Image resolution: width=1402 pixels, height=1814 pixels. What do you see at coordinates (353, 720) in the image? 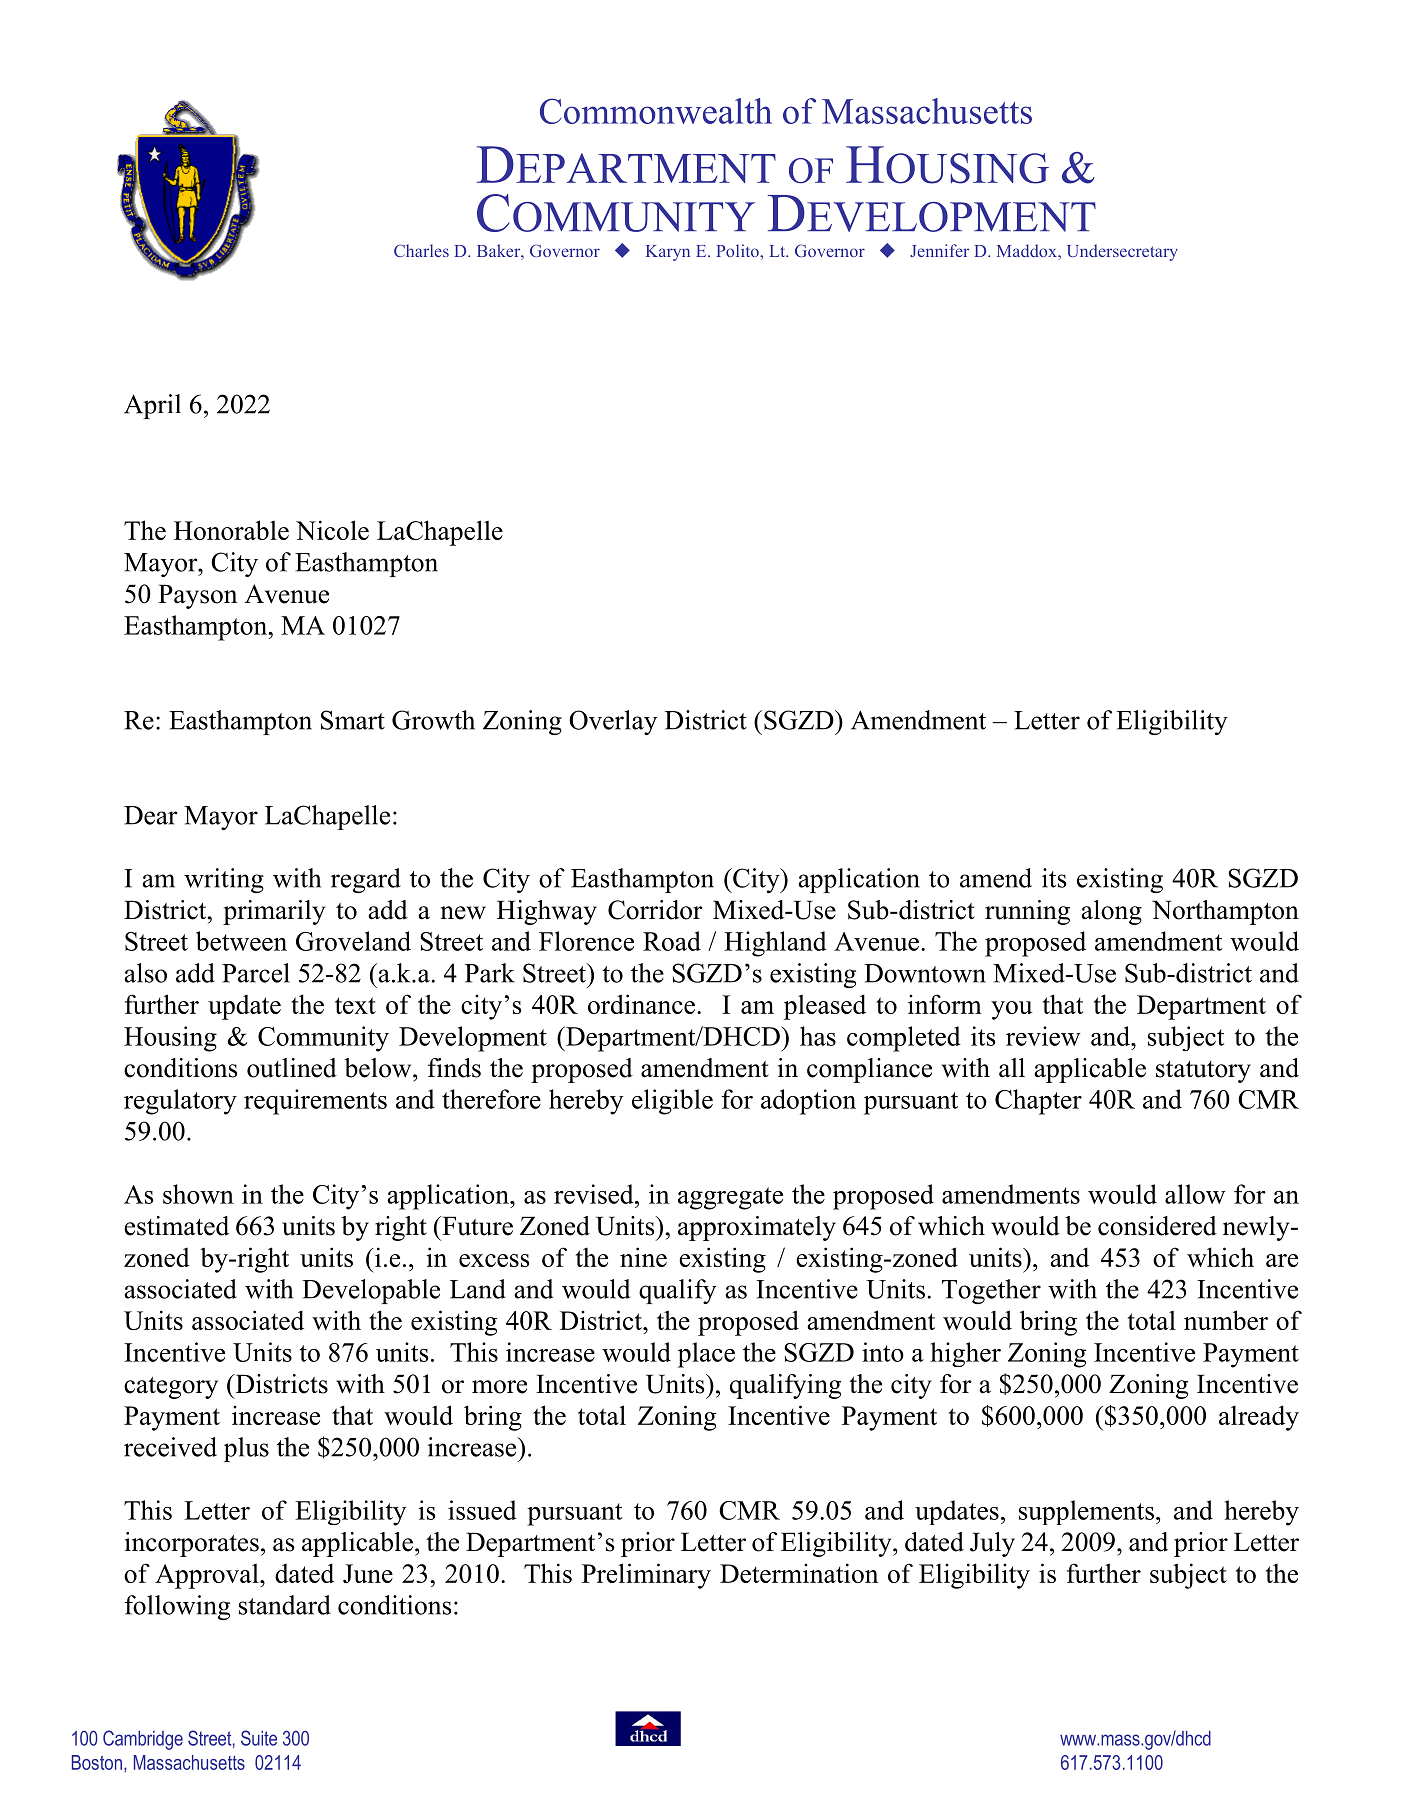
I see `Smart` at bounding box center [353, 720].
